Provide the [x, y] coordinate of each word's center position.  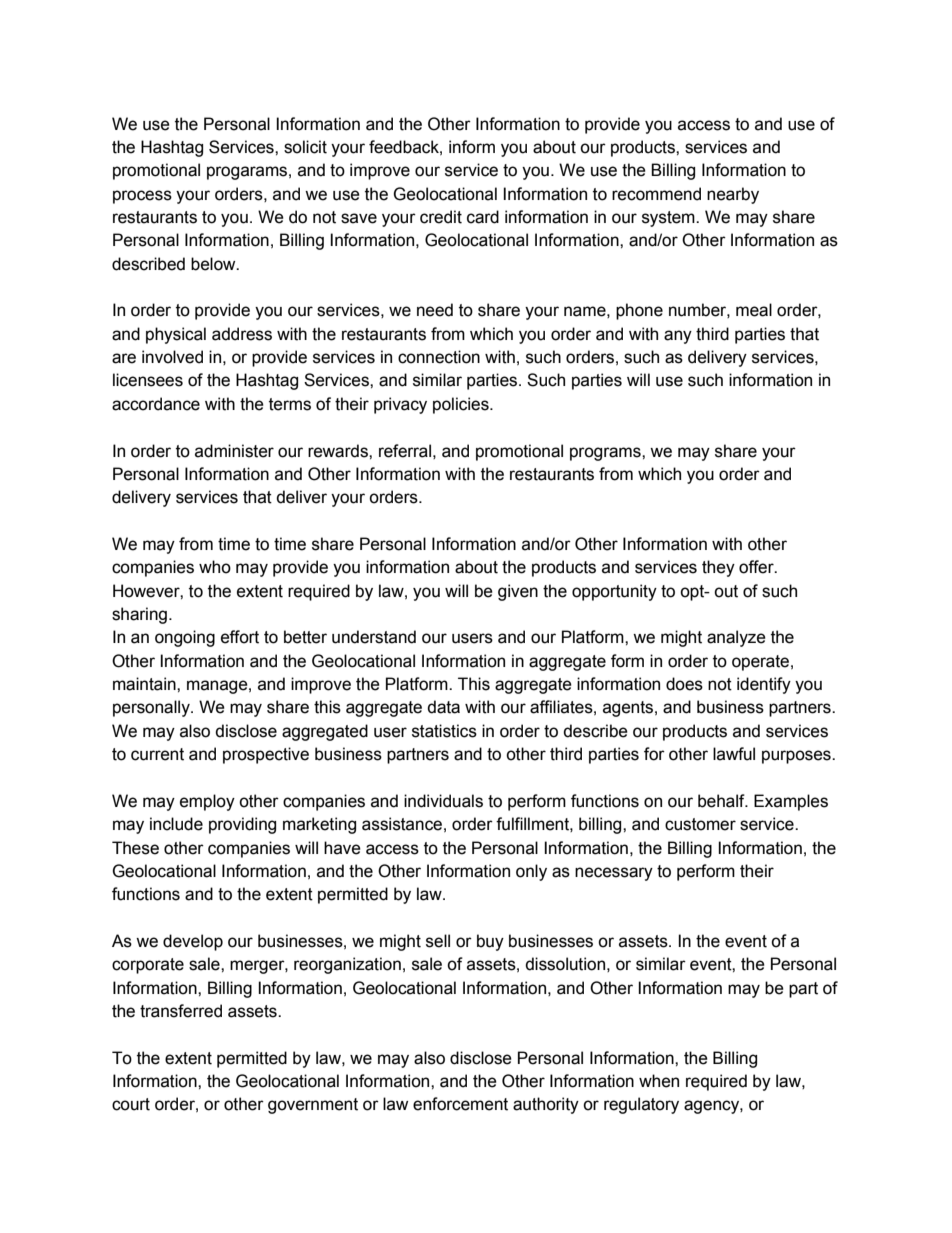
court [131, 1104]
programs [606, 454]
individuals [443, 801]
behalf [722, 801]
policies [462, 405]
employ [207, 802]
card [483, 217]
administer [234, 451]
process [142, 197]
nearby [733, 195]
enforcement [460, 1104]
